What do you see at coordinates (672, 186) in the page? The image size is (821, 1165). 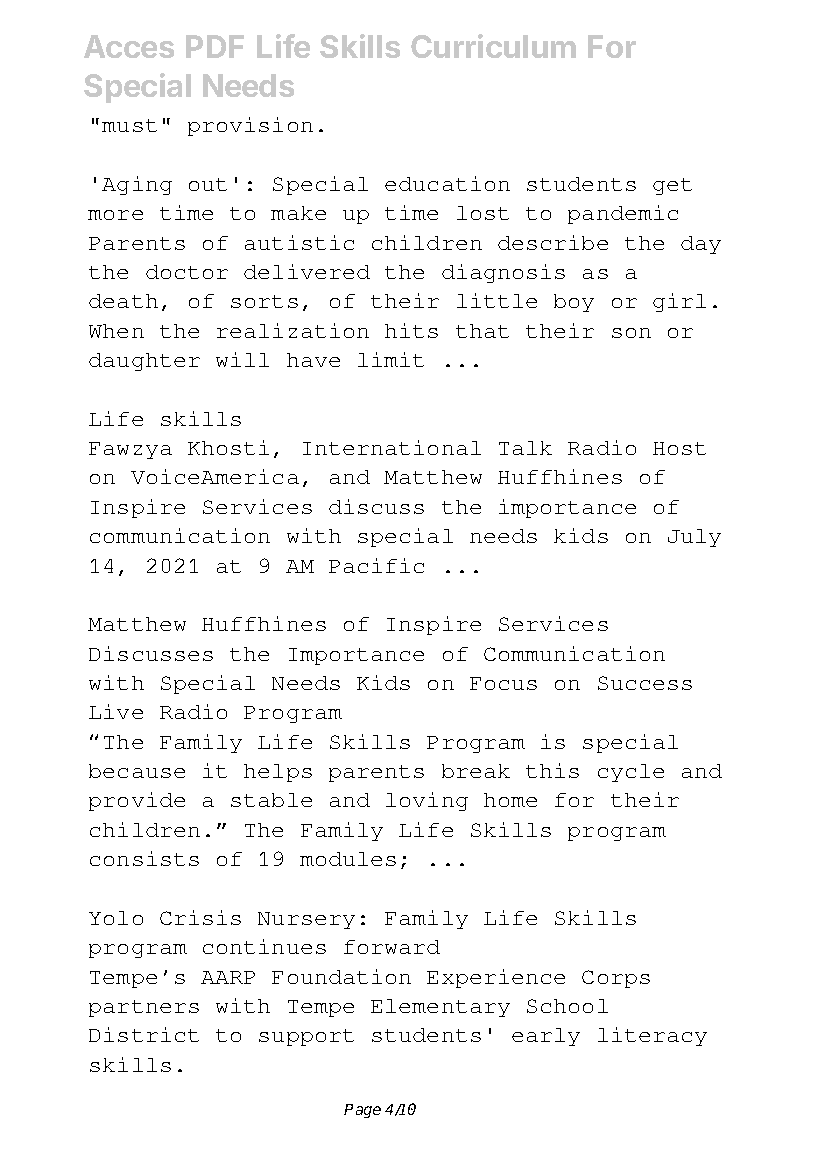 I see `get` at bounding box center [672, 186].
